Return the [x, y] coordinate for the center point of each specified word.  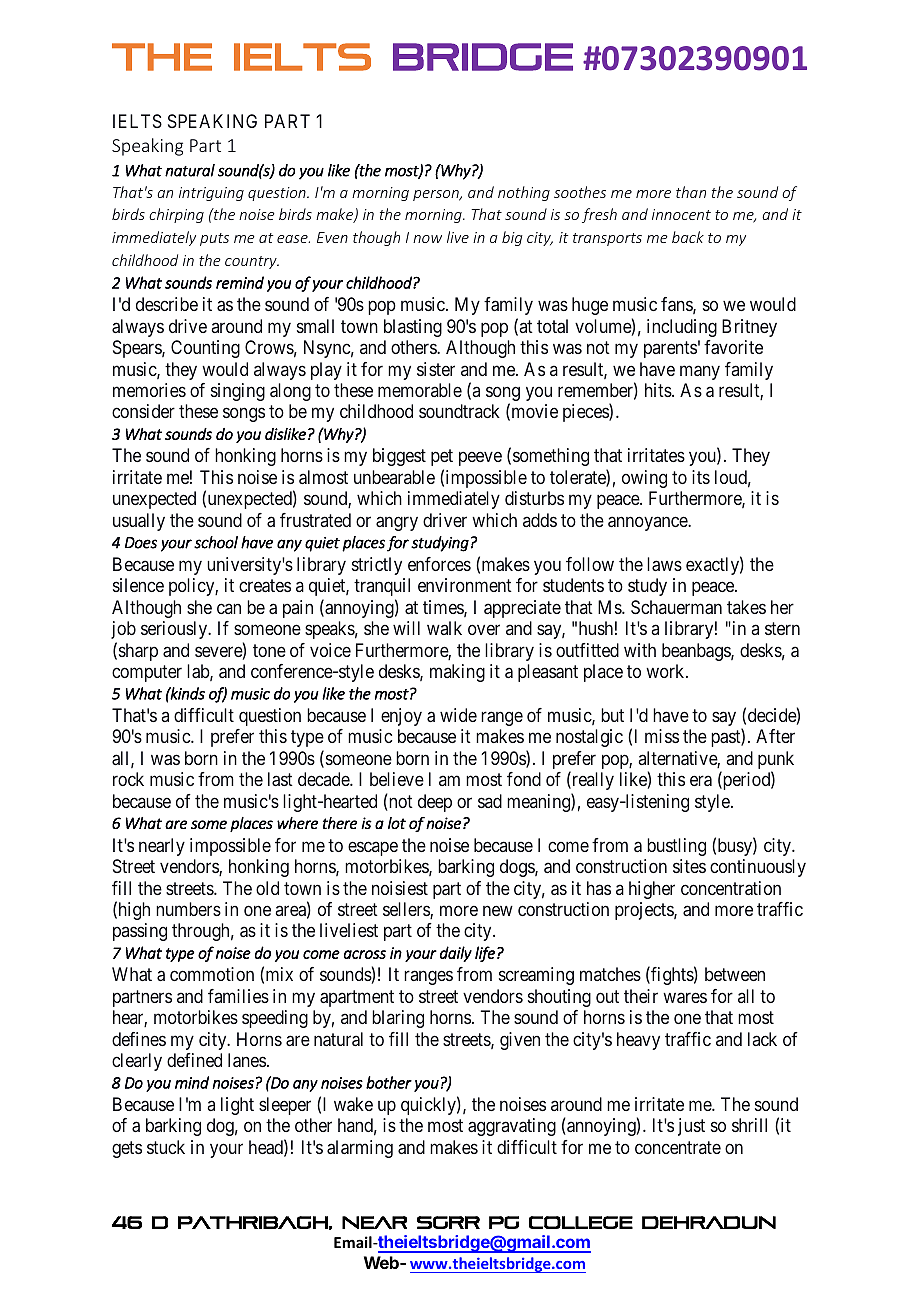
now [427, 239]
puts [214, 239]
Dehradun [709, 1222]
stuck [166, 1147]
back [688, 237]
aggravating [512, 1127]
